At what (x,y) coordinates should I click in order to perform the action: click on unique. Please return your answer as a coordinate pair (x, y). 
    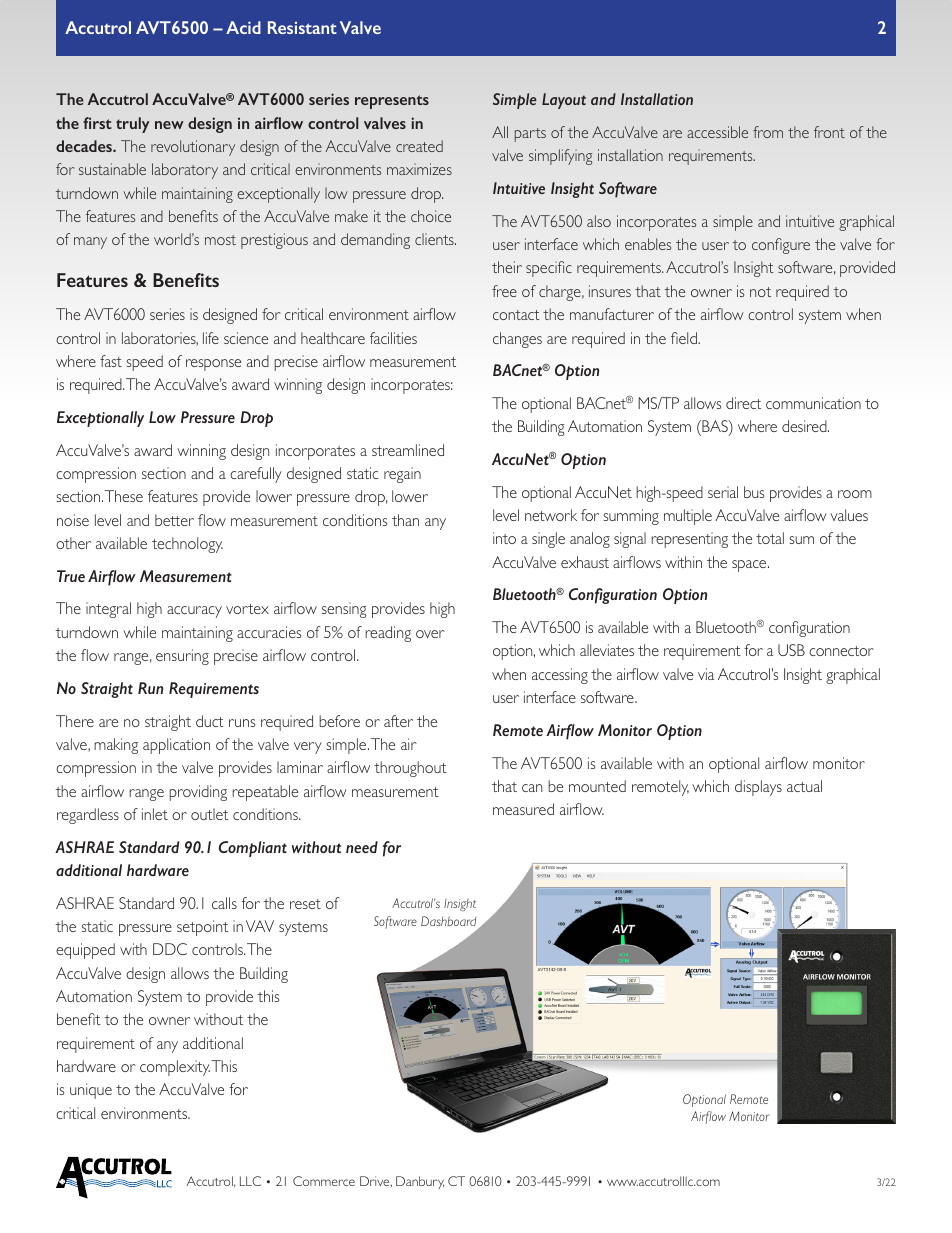
    Looking at the image, I should click on (91, 1091).
